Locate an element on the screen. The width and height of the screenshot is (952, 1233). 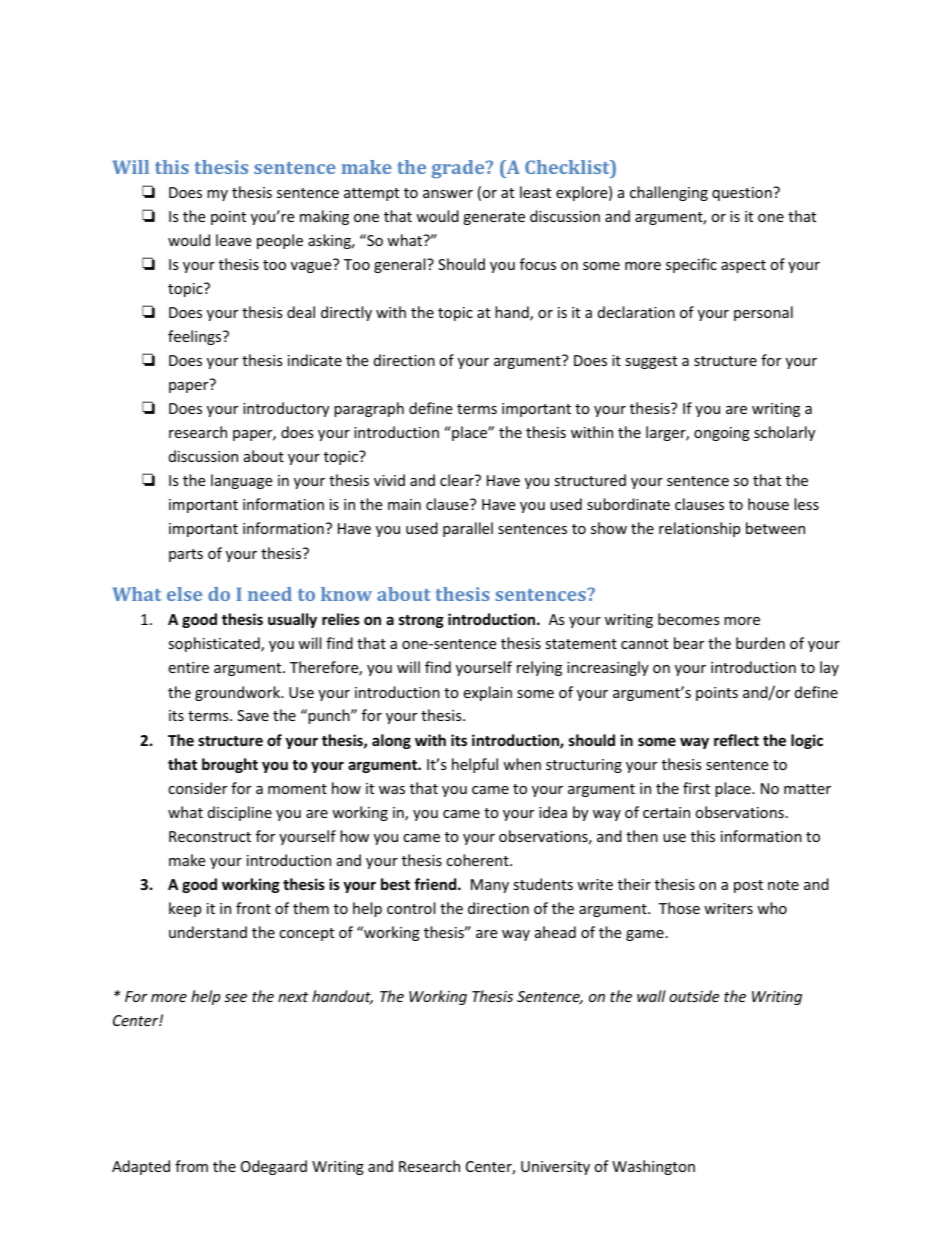
clear is located at coordinates (458, 480).
